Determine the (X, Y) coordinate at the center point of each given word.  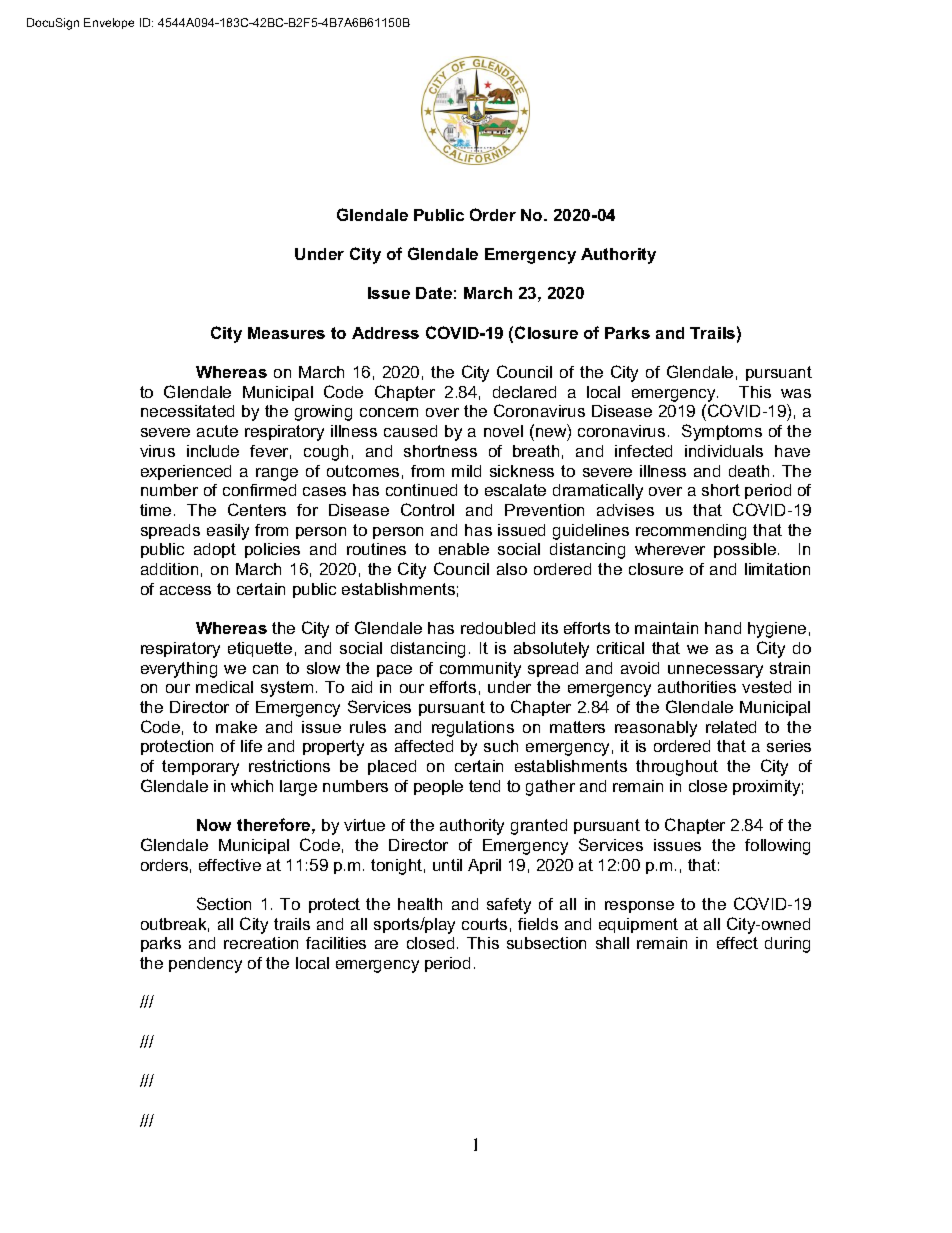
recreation (261, 943)
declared (524, 392)
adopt (215, 550)
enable (464, 549)
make (236, 727)
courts (484, 924)
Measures (286, 333)
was (796, 393)
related (731, 727)
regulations (473, 729)
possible (745, 550)
